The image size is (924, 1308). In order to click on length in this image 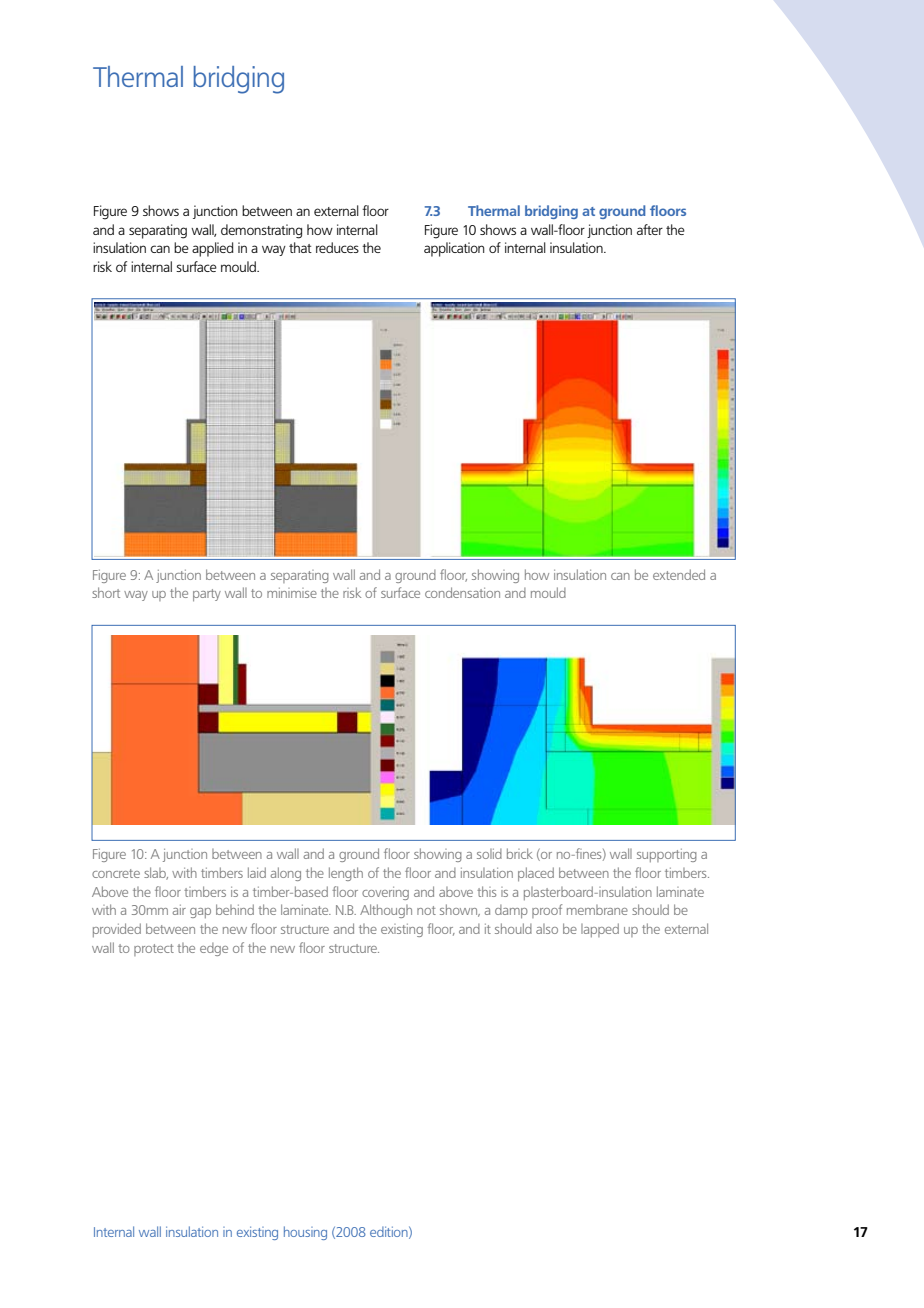, I will do `click(346, 874)`.
